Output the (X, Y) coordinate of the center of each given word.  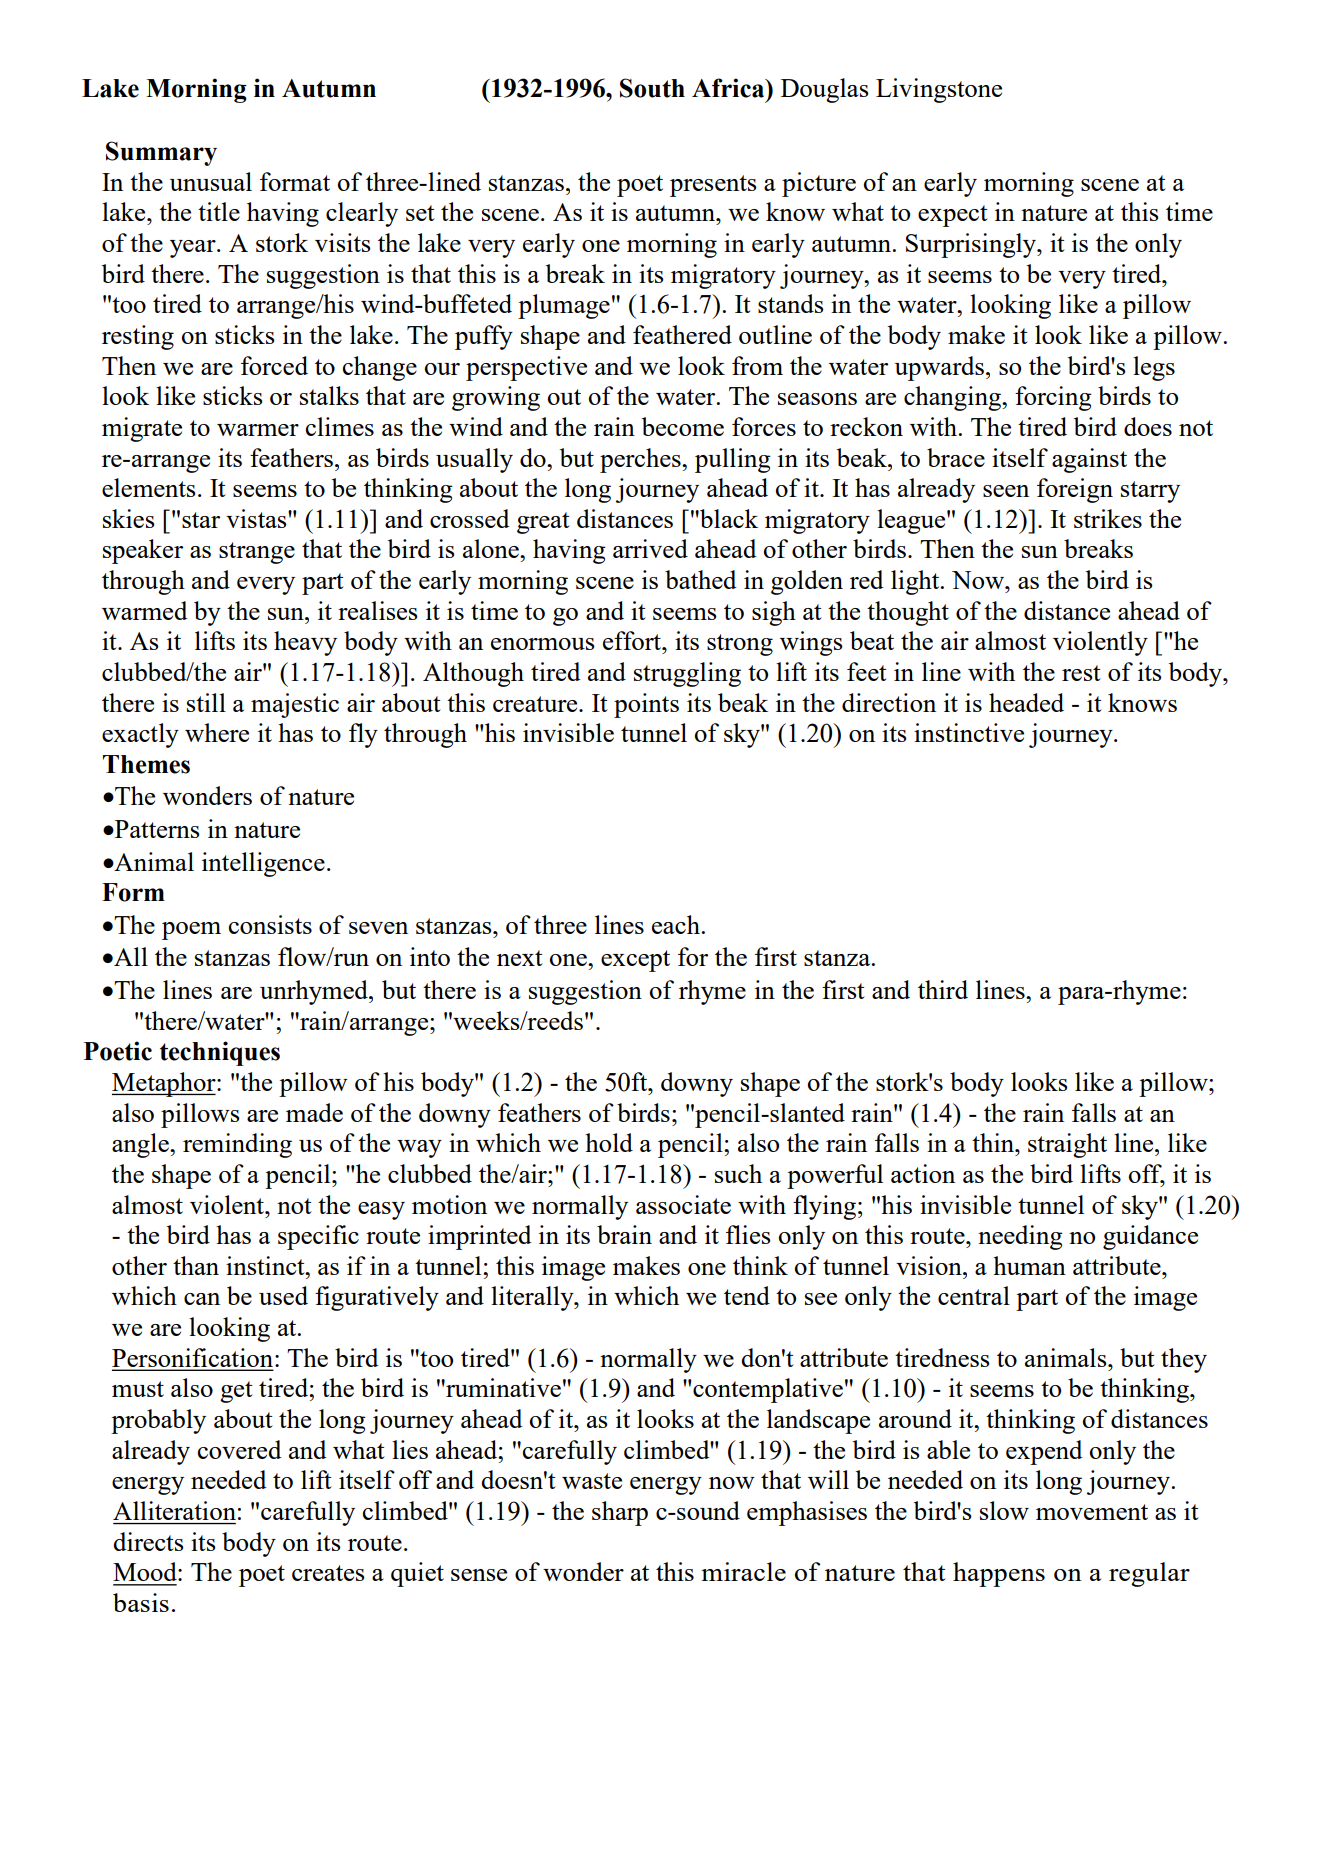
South (652, 88)
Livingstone (939, 90)
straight (1067, 1145)
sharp (620, 1513)
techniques (220, 1053)
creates (328, 1573)
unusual (211, 181)
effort (633, 640)
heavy (305, 643)
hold (609, 1142)
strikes (1108, 518)
